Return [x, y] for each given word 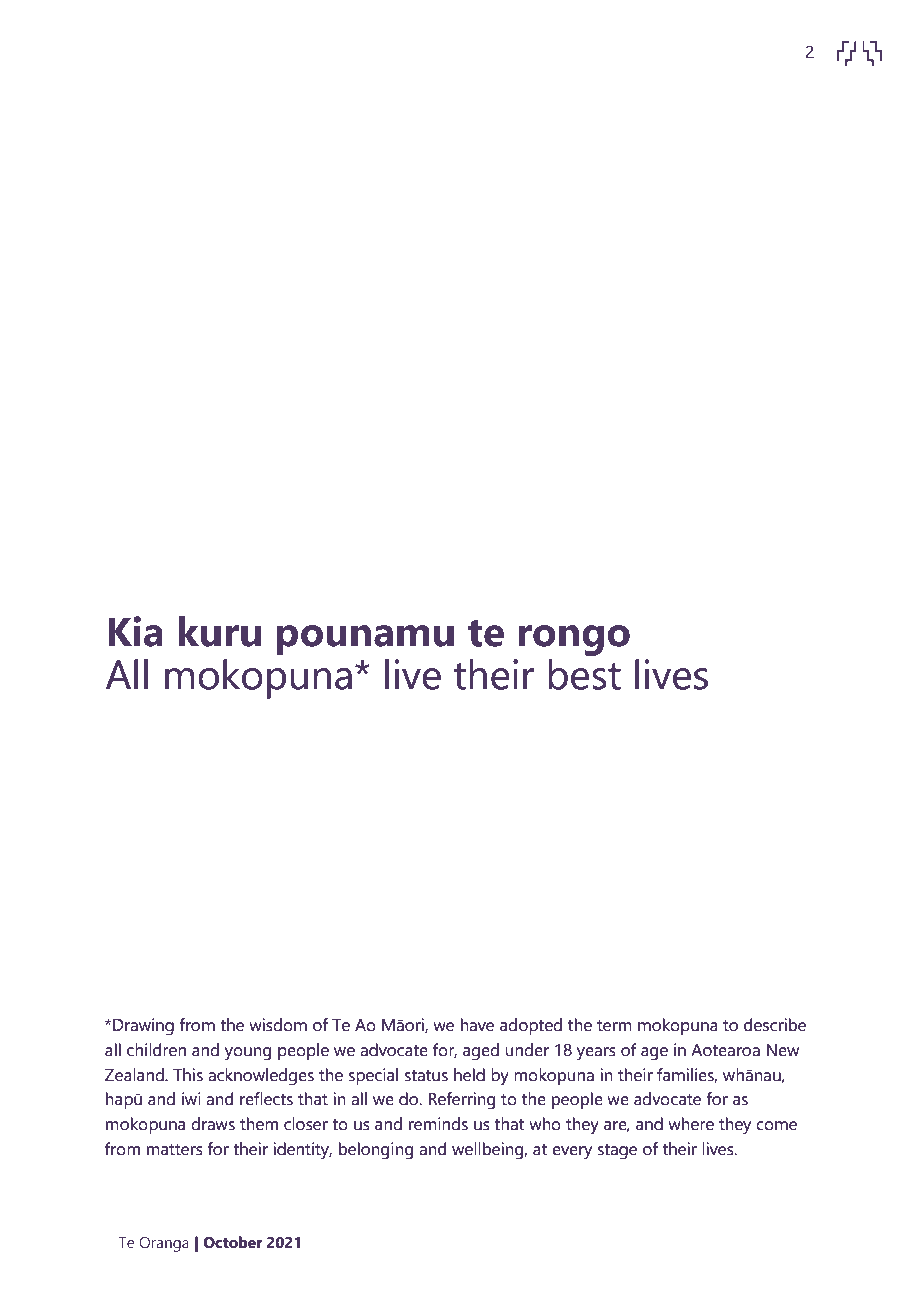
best [585, 674]
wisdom [278, 1025]
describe [775, 1025]
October [232, 1242]
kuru [219, 631]
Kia [135, 631]
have [477, 1025]
